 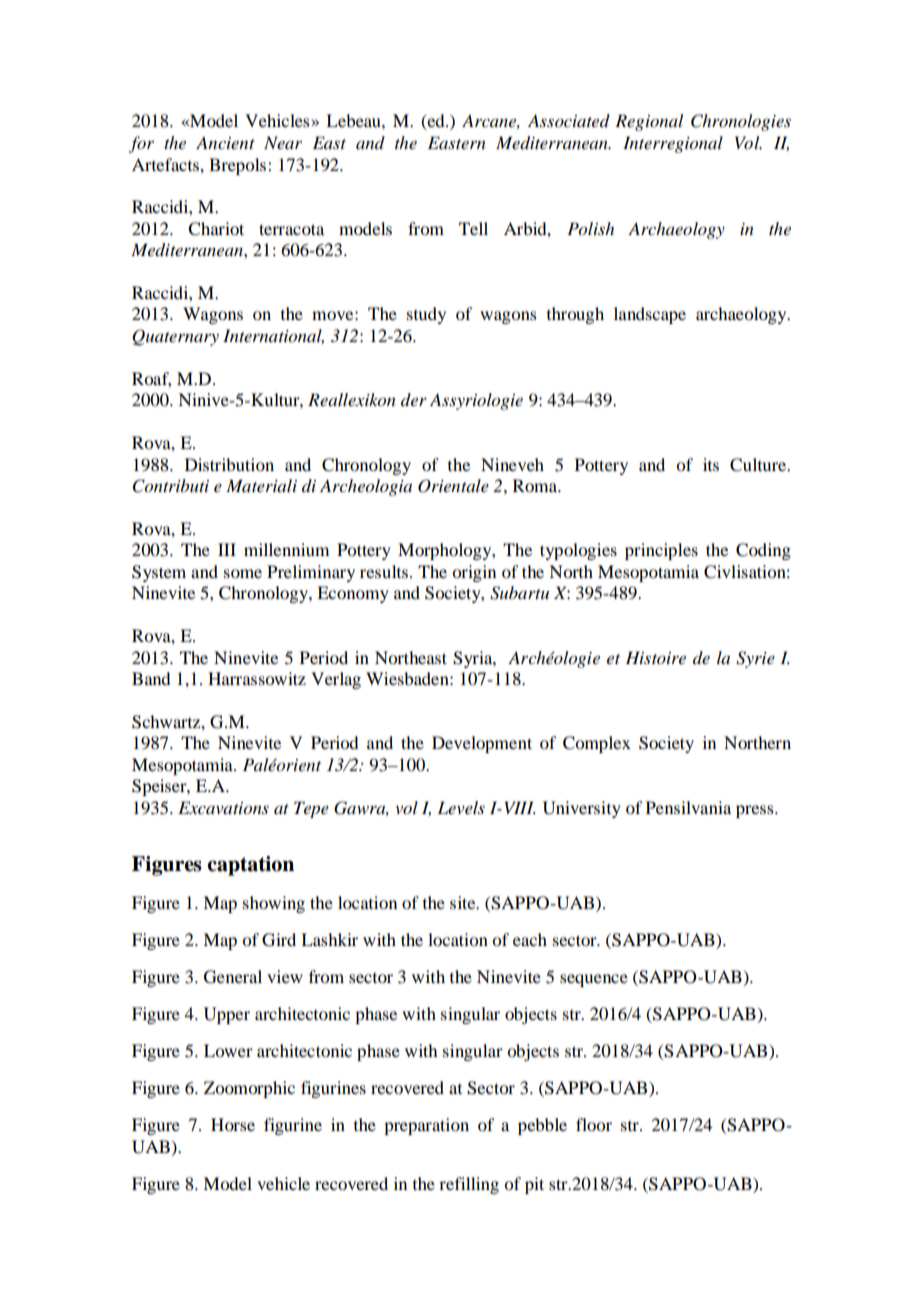 What do you see at coordinates (594, 980) in the screenshot?
I see `sequence` at bounding box center [594, 980].
